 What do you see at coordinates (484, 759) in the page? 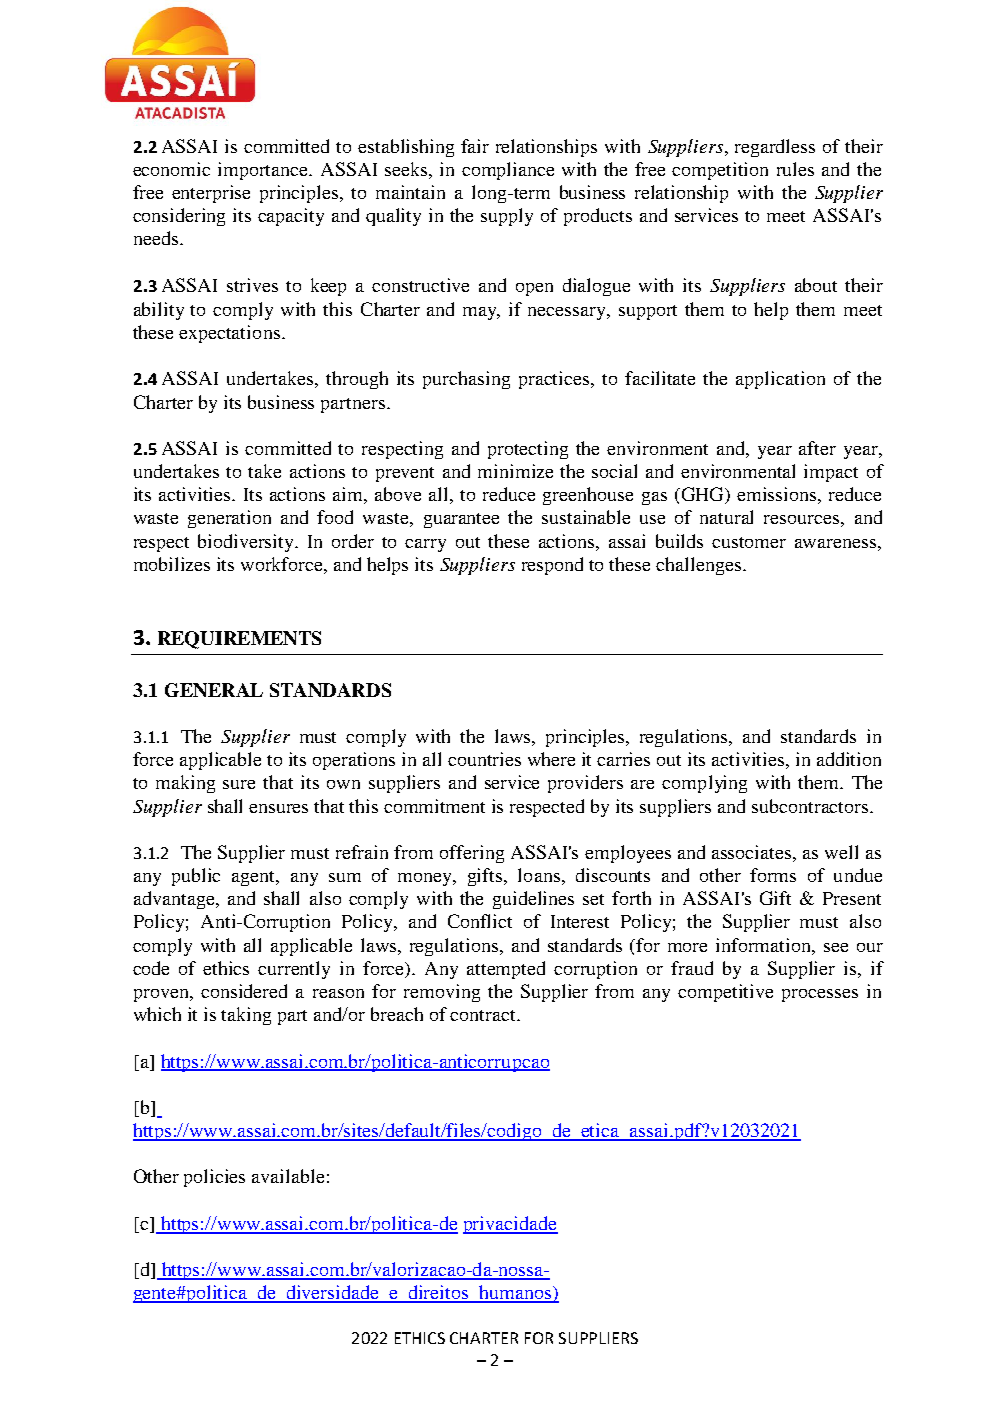
I see `countries` at bounding box center [484, 759].
